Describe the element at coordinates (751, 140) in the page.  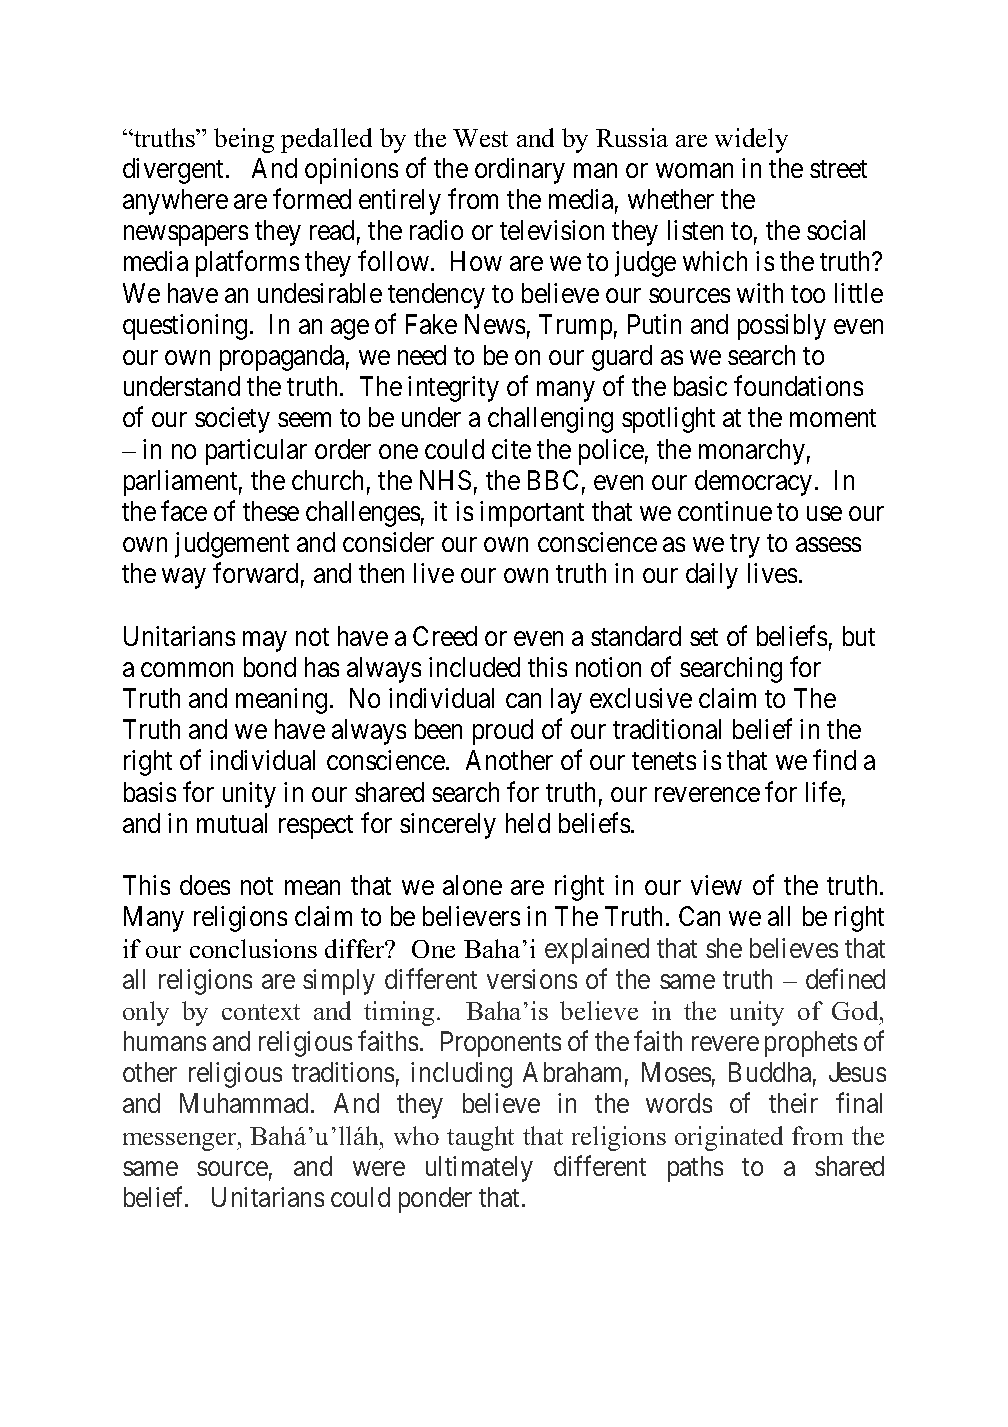
I see `widely` at that location.
